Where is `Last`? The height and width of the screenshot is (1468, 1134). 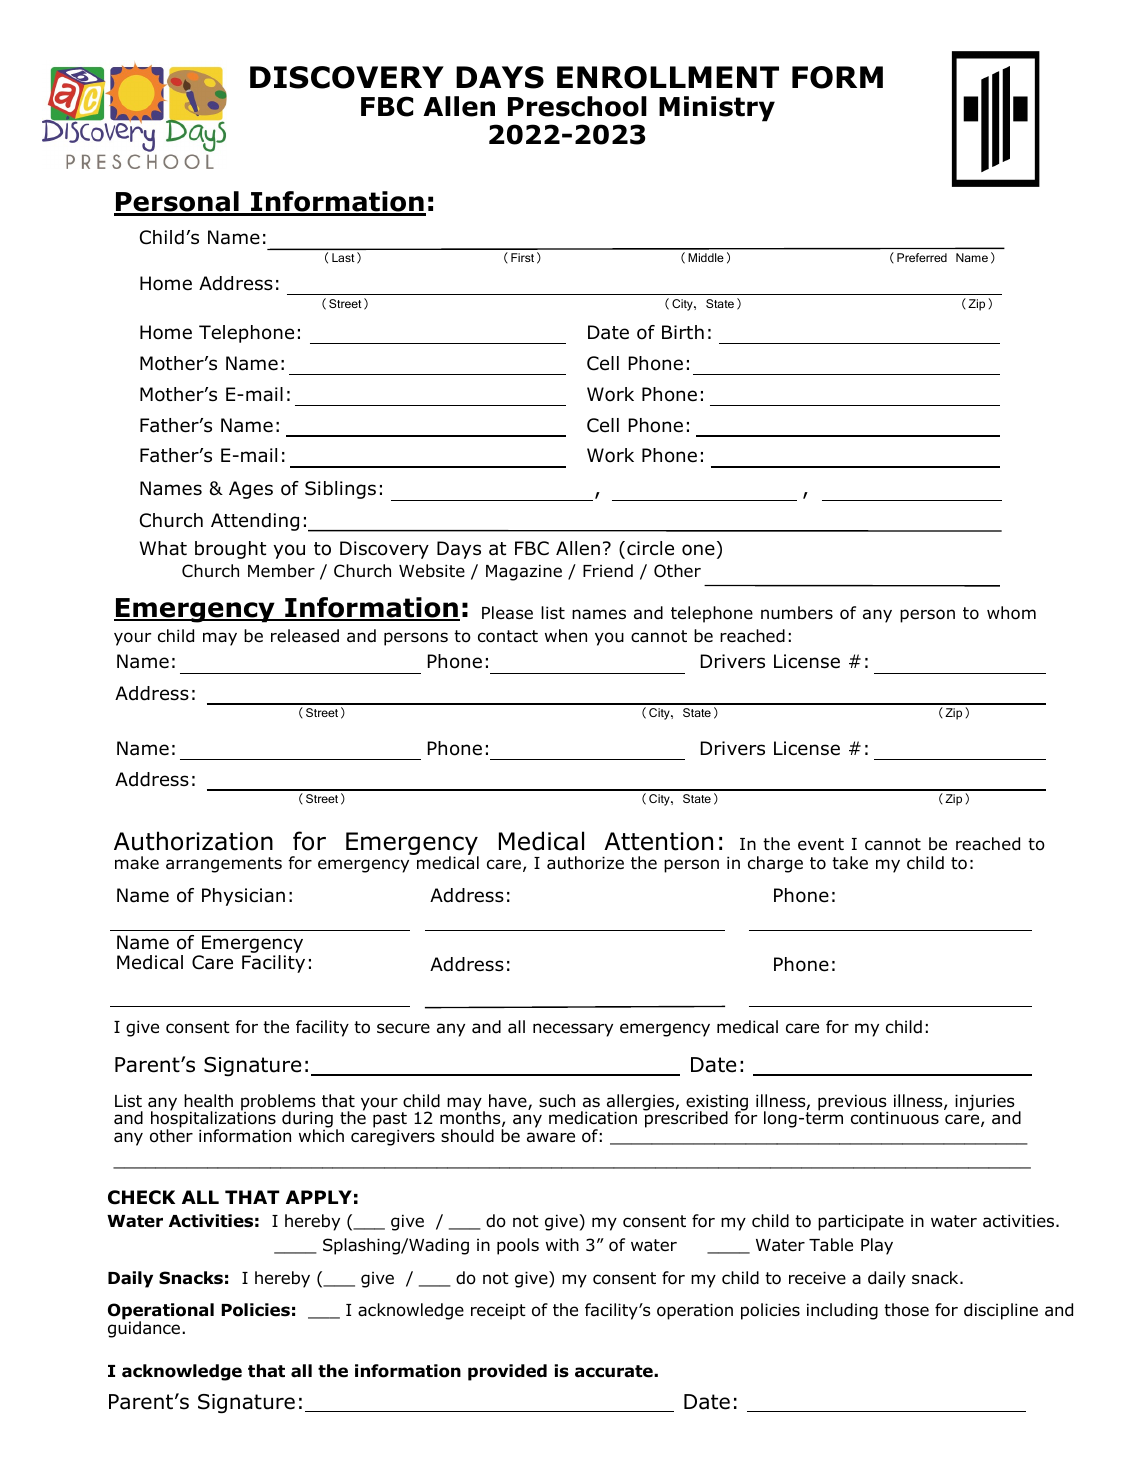 Last is located at coordinates (343, 257).
